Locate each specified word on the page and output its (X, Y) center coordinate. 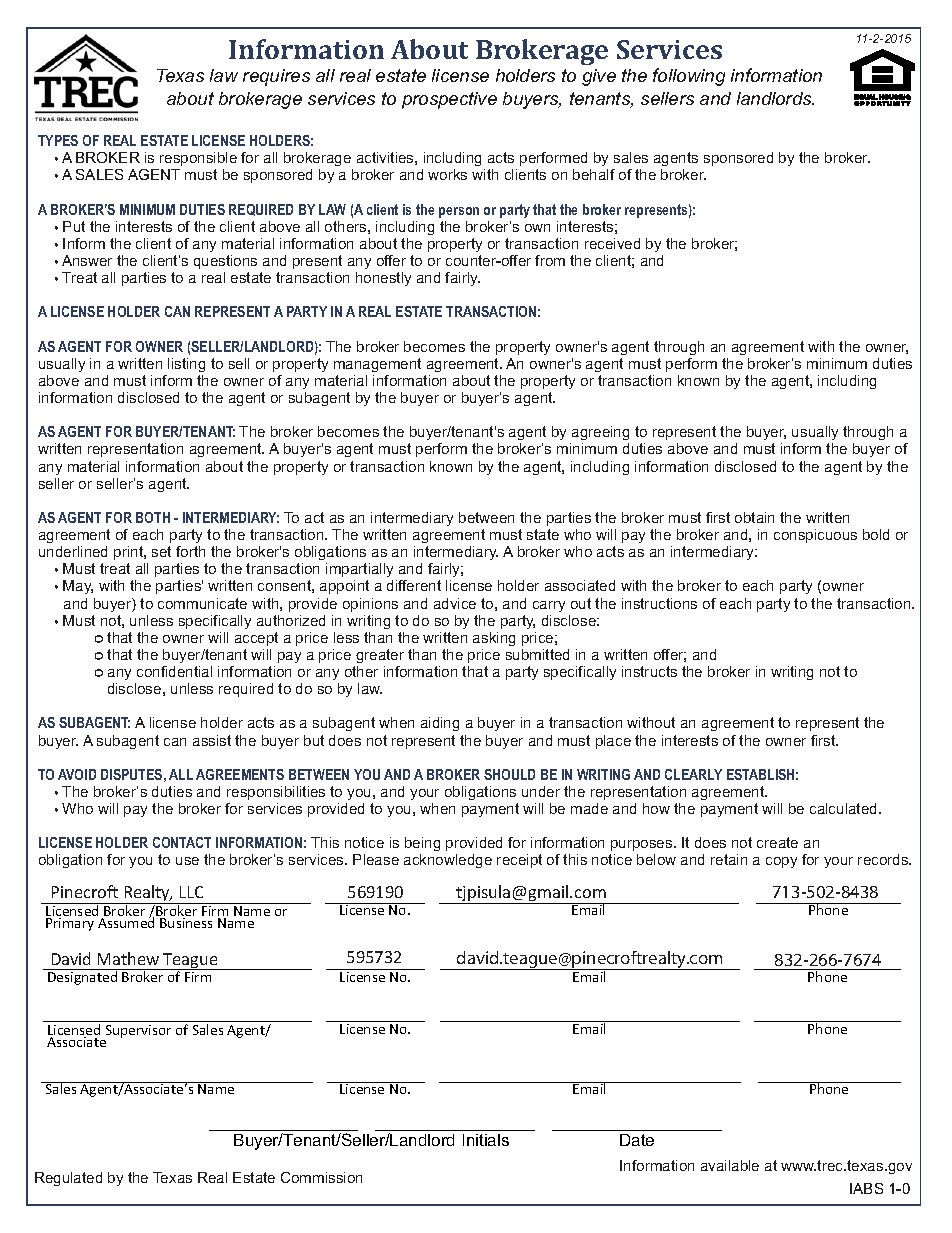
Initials (486, 1140)
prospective (449, 100)
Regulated (68, 1179)
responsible (198, 159)
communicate (202, 603)
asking (494, 639)
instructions (659, 603)
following (689, 77)
